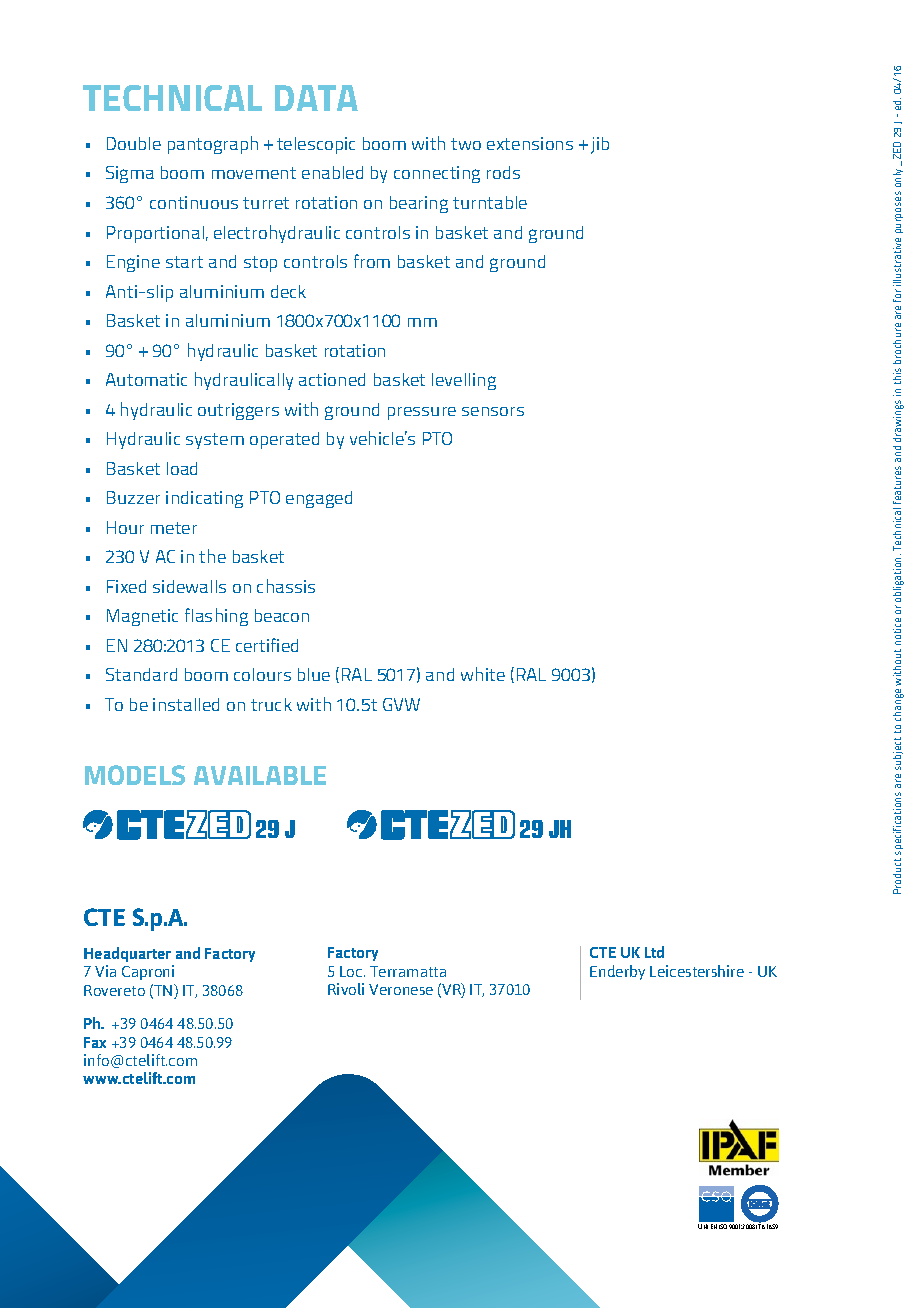 The height and width of the screenshot is (1308, 924). I want to click on installed, so click(186, 704).
